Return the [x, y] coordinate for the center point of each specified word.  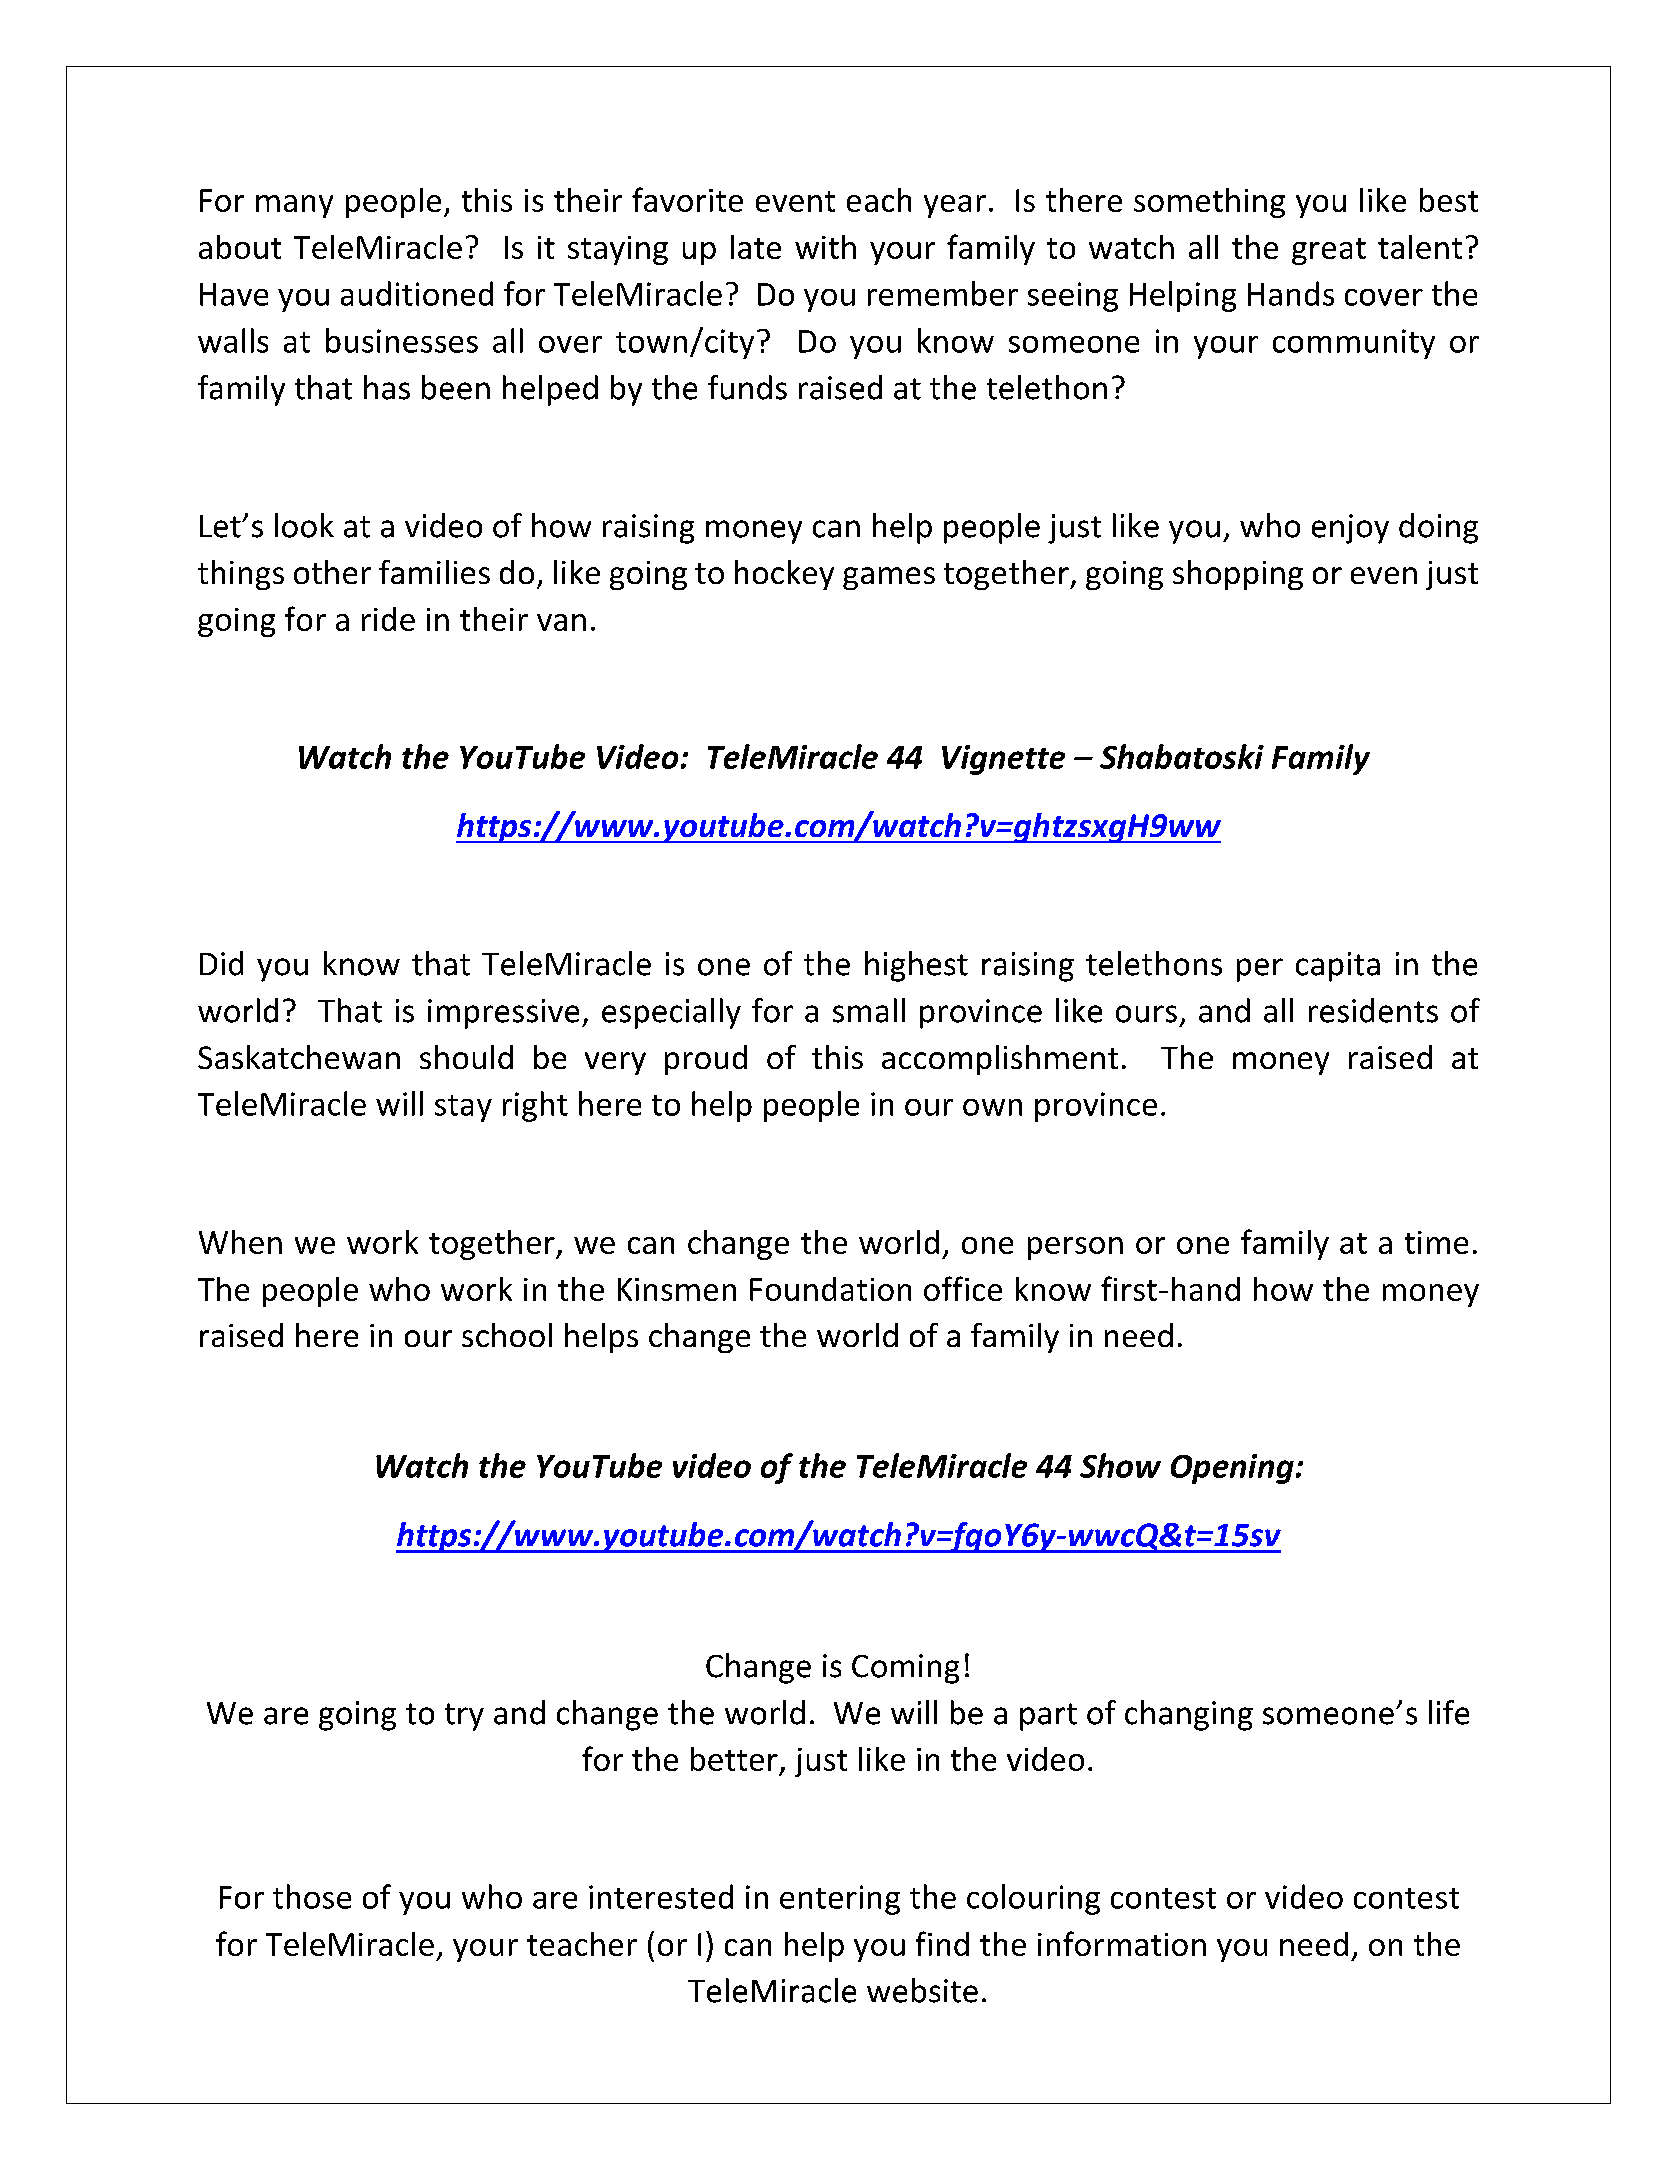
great [1329, 251]
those [312, 1896]
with [825, 247]
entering [840, 1900]
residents [1373, 1010]
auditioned [417, 293]
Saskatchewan [299, 1057]
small [869, 1010]
